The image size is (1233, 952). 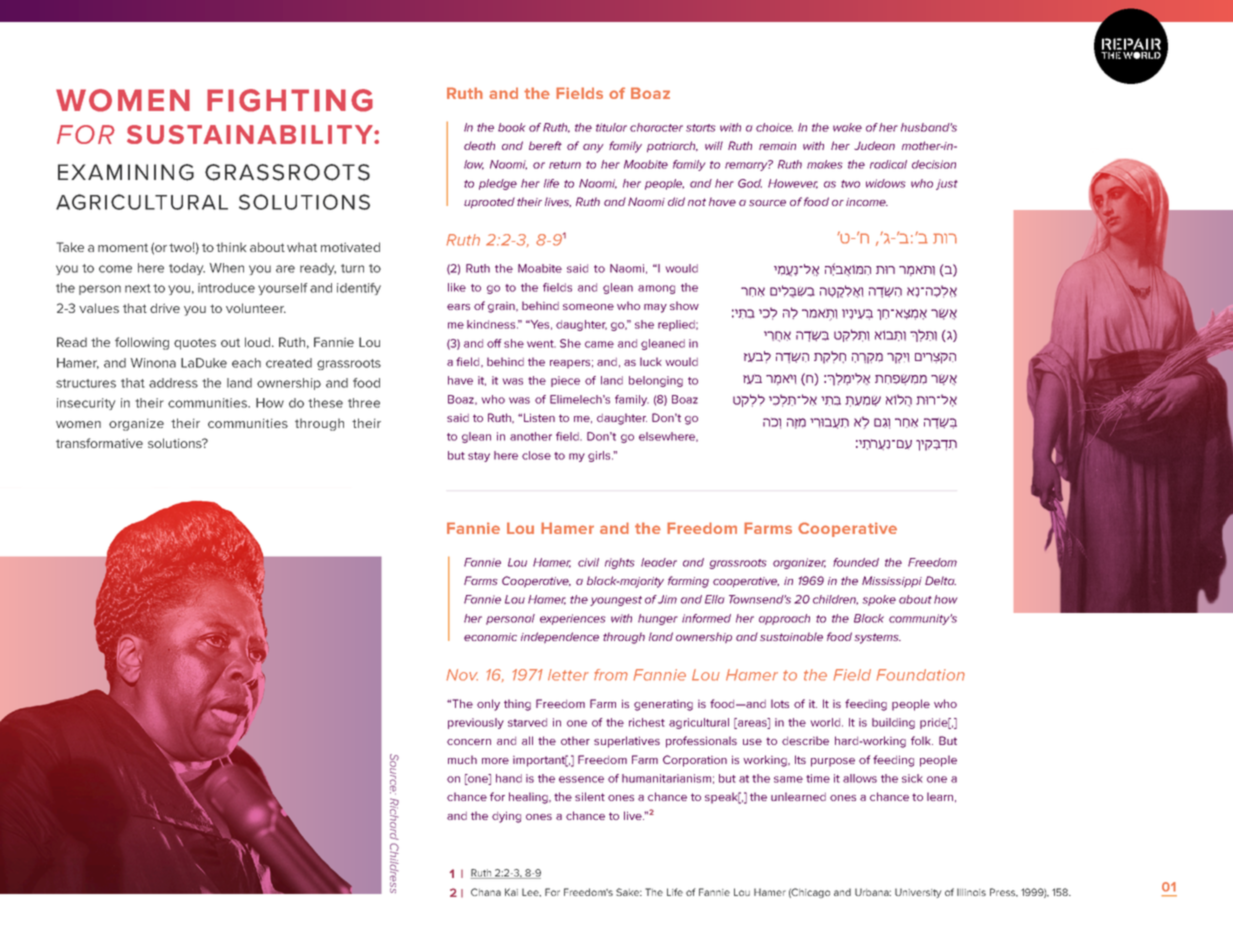 What do you see at coordinates (517, 705) in the page?
I see `thing` at bounding box center [517, 705].
